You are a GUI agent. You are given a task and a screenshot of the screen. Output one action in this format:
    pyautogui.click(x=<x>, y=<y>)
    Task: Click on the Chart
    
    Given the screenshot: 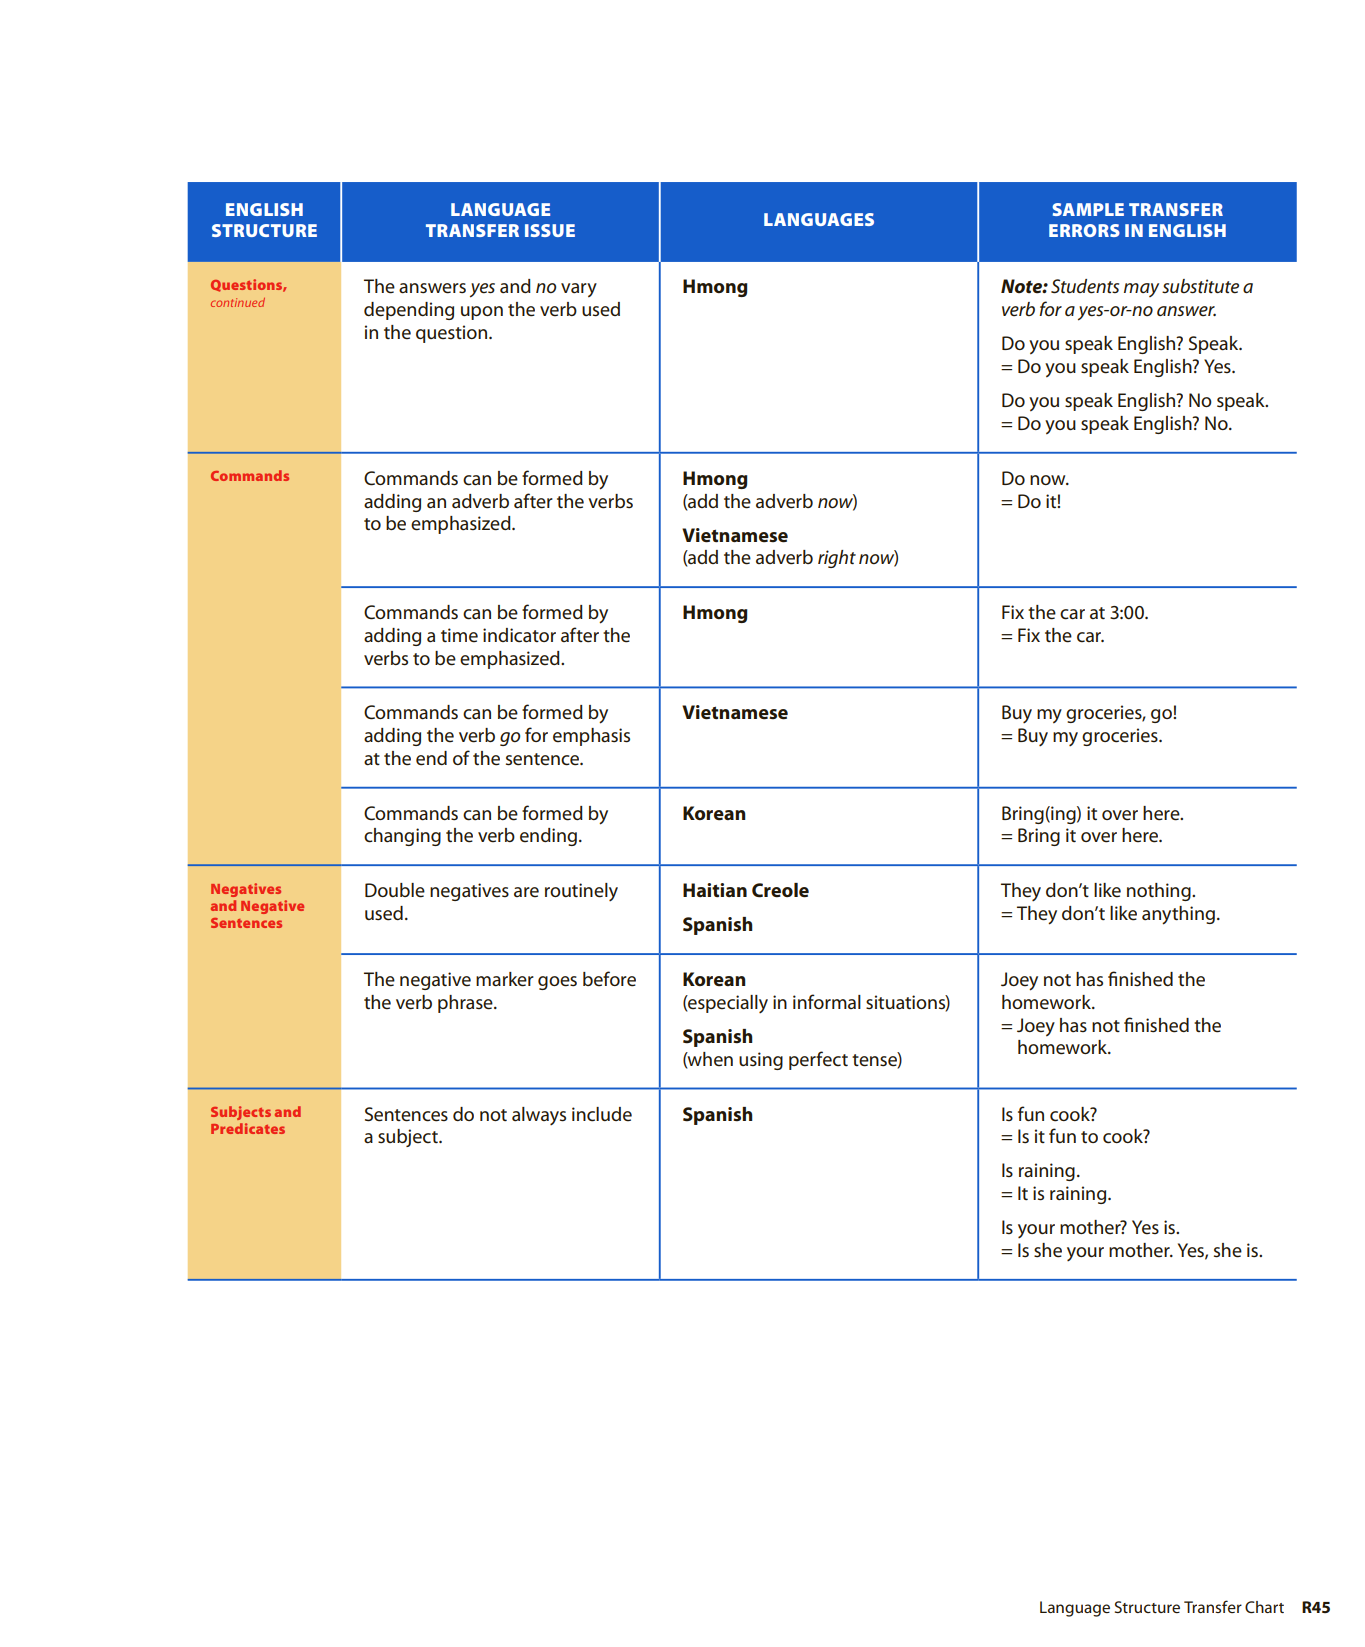 What is the action you would take?
    pyautogui.click(x=1264, y=1607)
